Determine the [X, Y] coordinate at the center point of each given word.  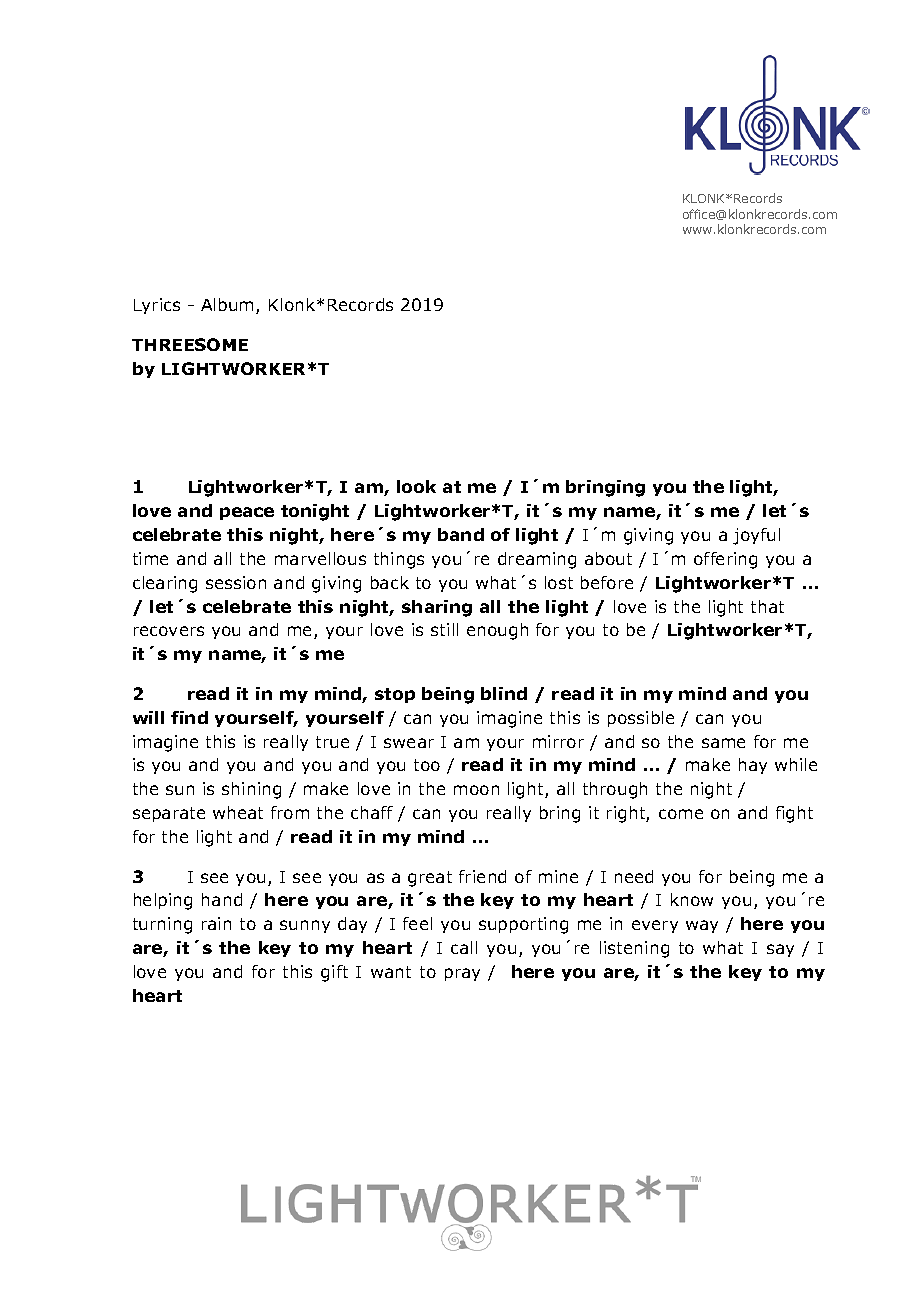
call [464, 947]
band [461, 534]
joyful [756, 536]
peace [247, 513]
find [189, 717]
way [702, 926]
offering [725, 560]
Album [229, 306]
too [427, 765]
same [723, 743]
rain [216, 923]
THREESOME [190, 344]
